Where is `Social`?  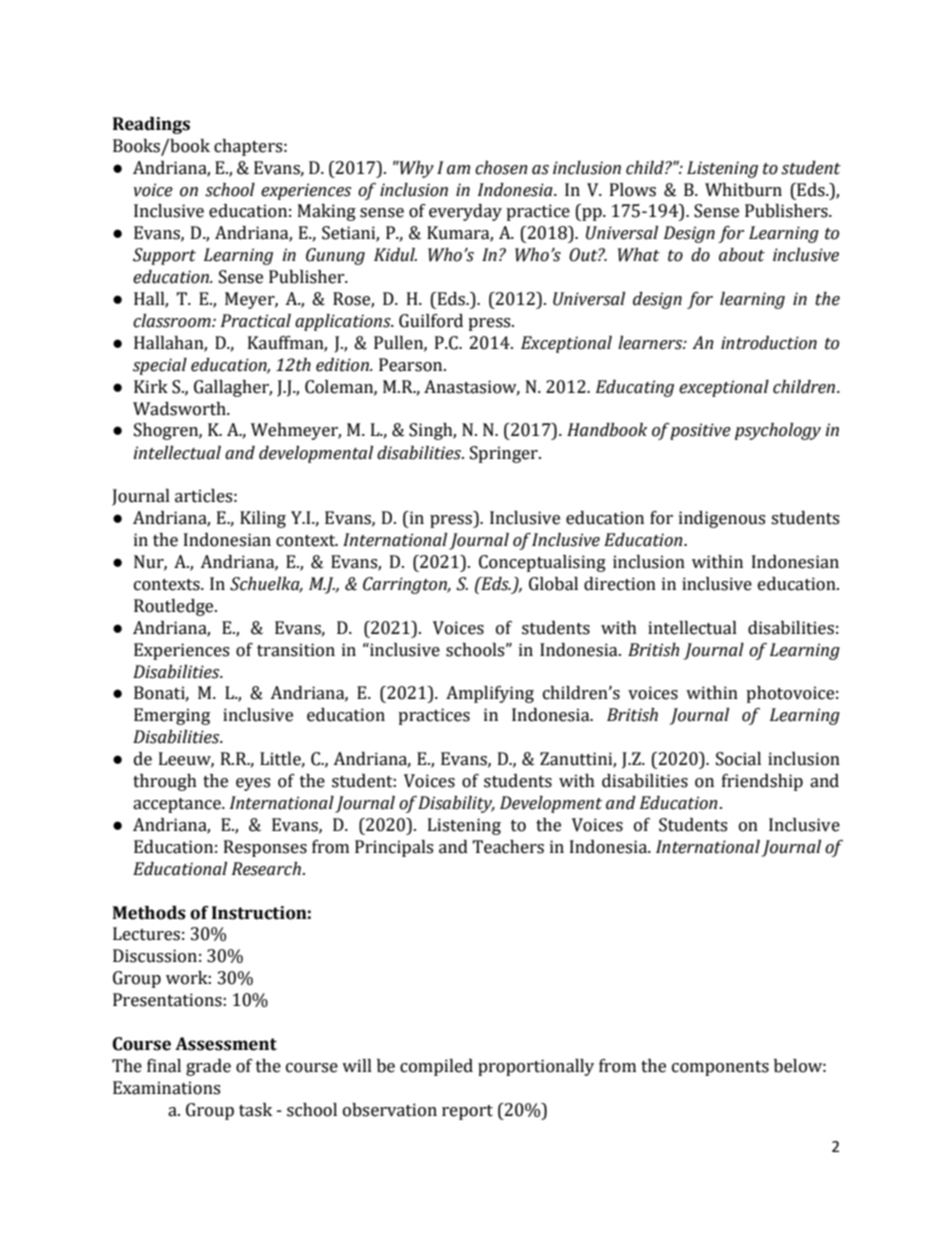
Social is located at coordinates (738, 759).
